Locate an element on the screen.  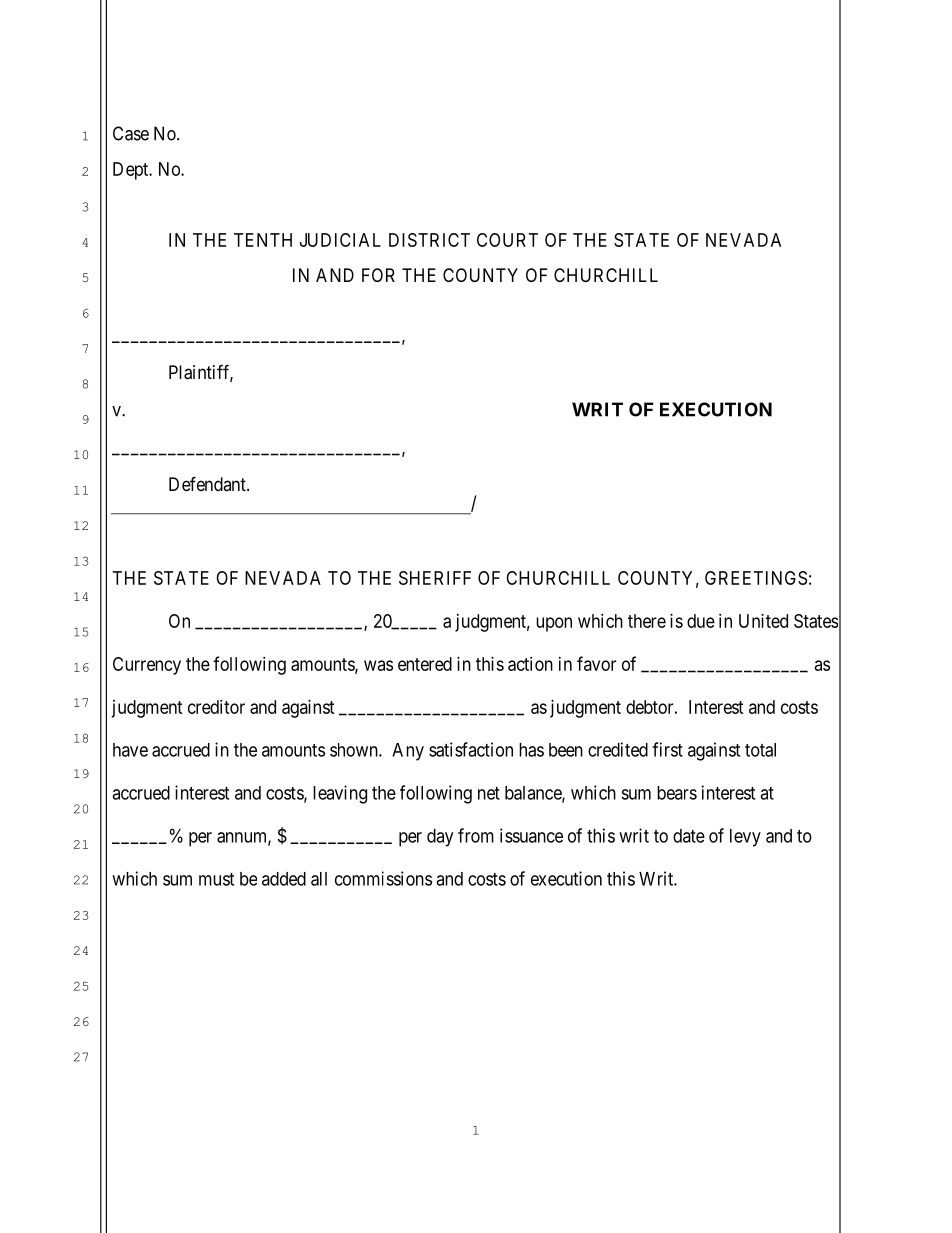
COURT is located at coordinates (507, 240).
